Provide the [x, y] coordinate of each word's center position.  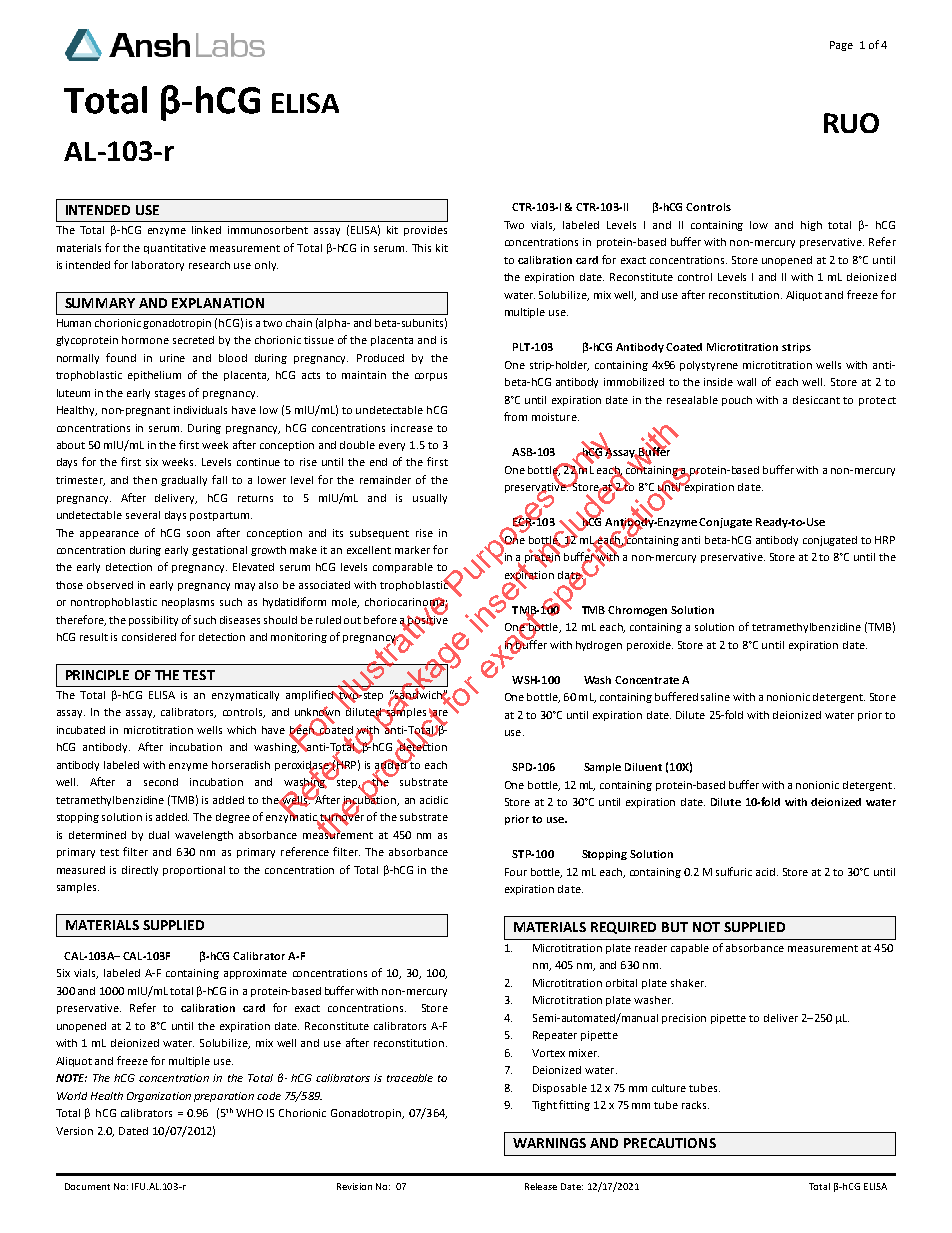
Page [841, 46]
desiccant [816, 400]
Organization [159, 1097]
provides [425, 231]
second [161, 782]
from [515, 416]
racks [695, 1105]
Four [516, 872]
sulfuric [734, 871]
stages [170, 394]
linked [206, 230]
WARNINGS [549, 1143]
